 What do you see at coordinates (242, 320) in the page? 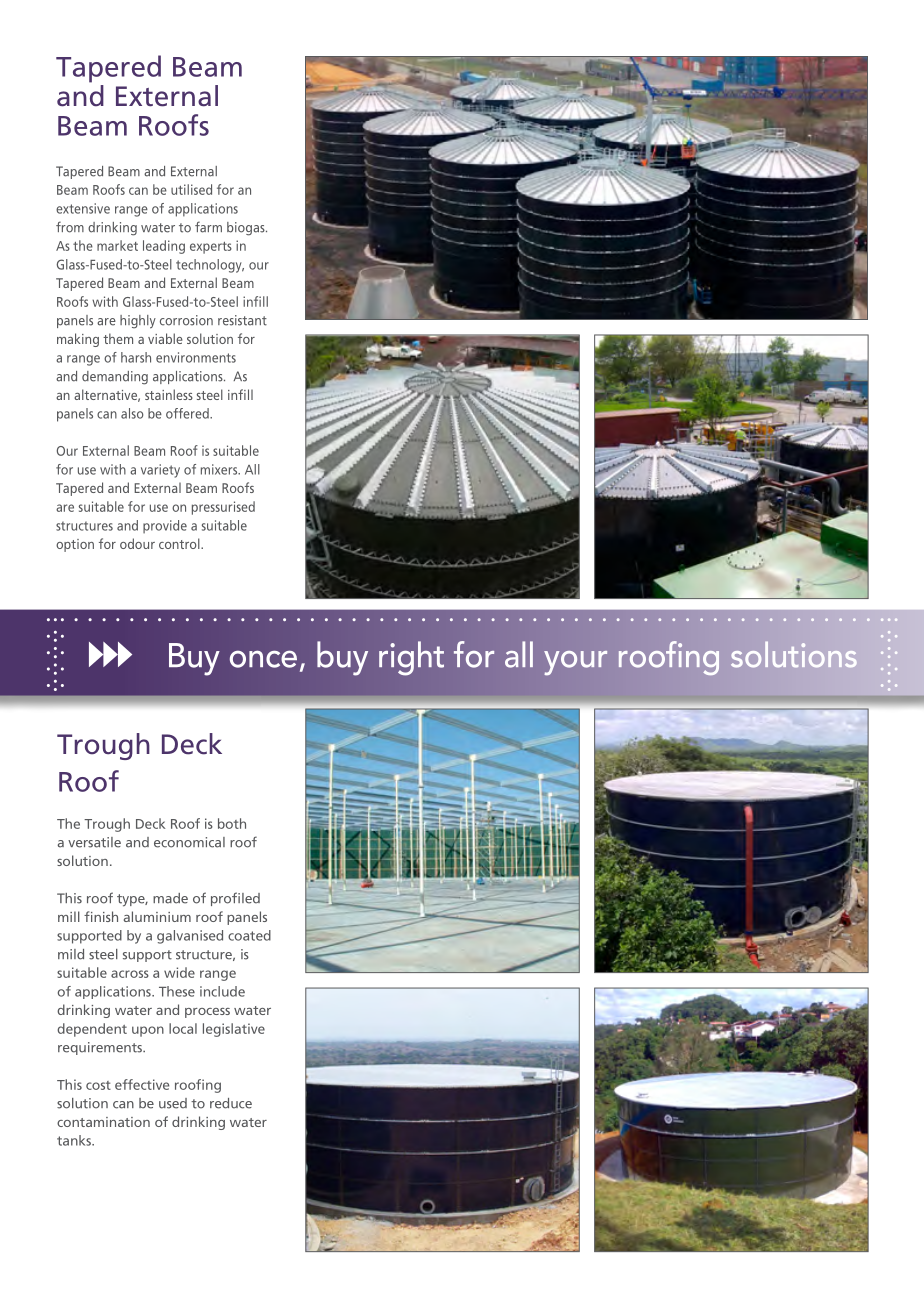
I see `resistant` at bounding box center [242, 320].
